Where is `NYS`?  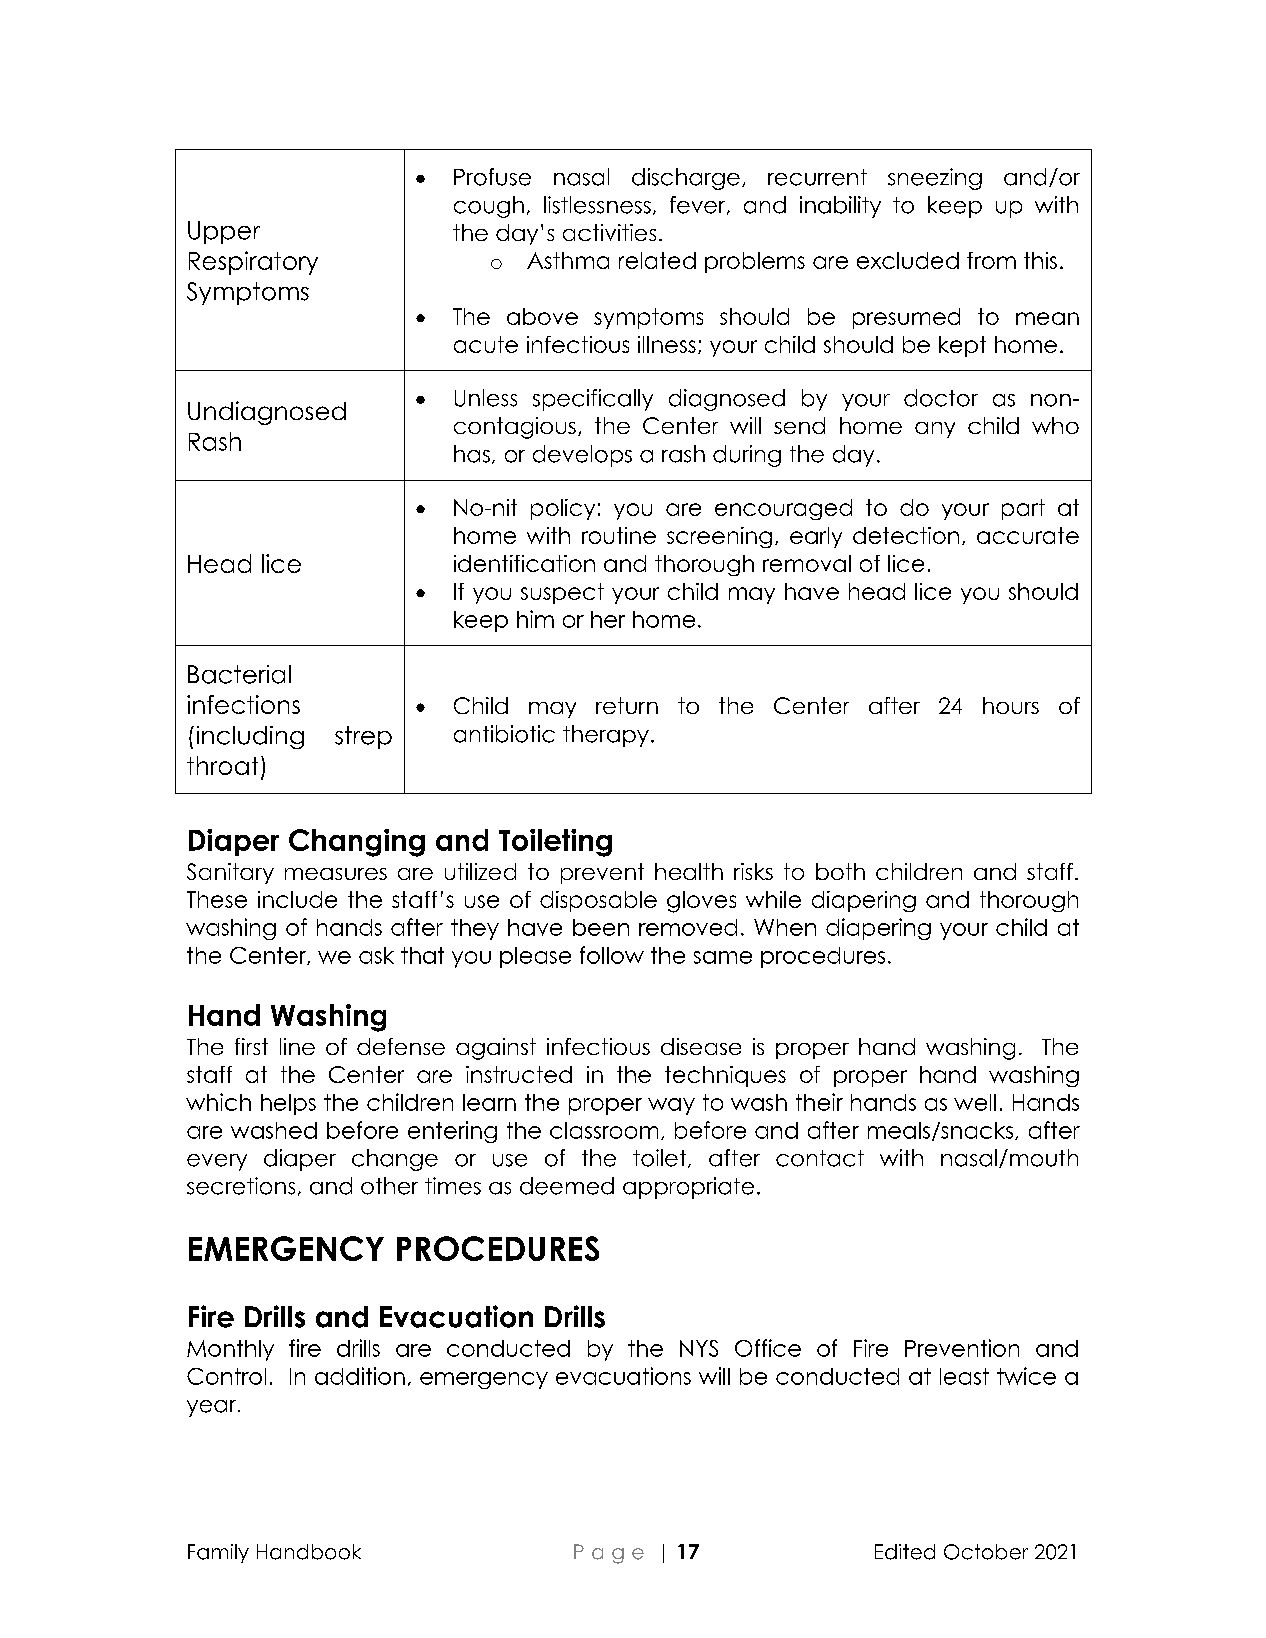
NYS is located at coordinates (699, 1348).
